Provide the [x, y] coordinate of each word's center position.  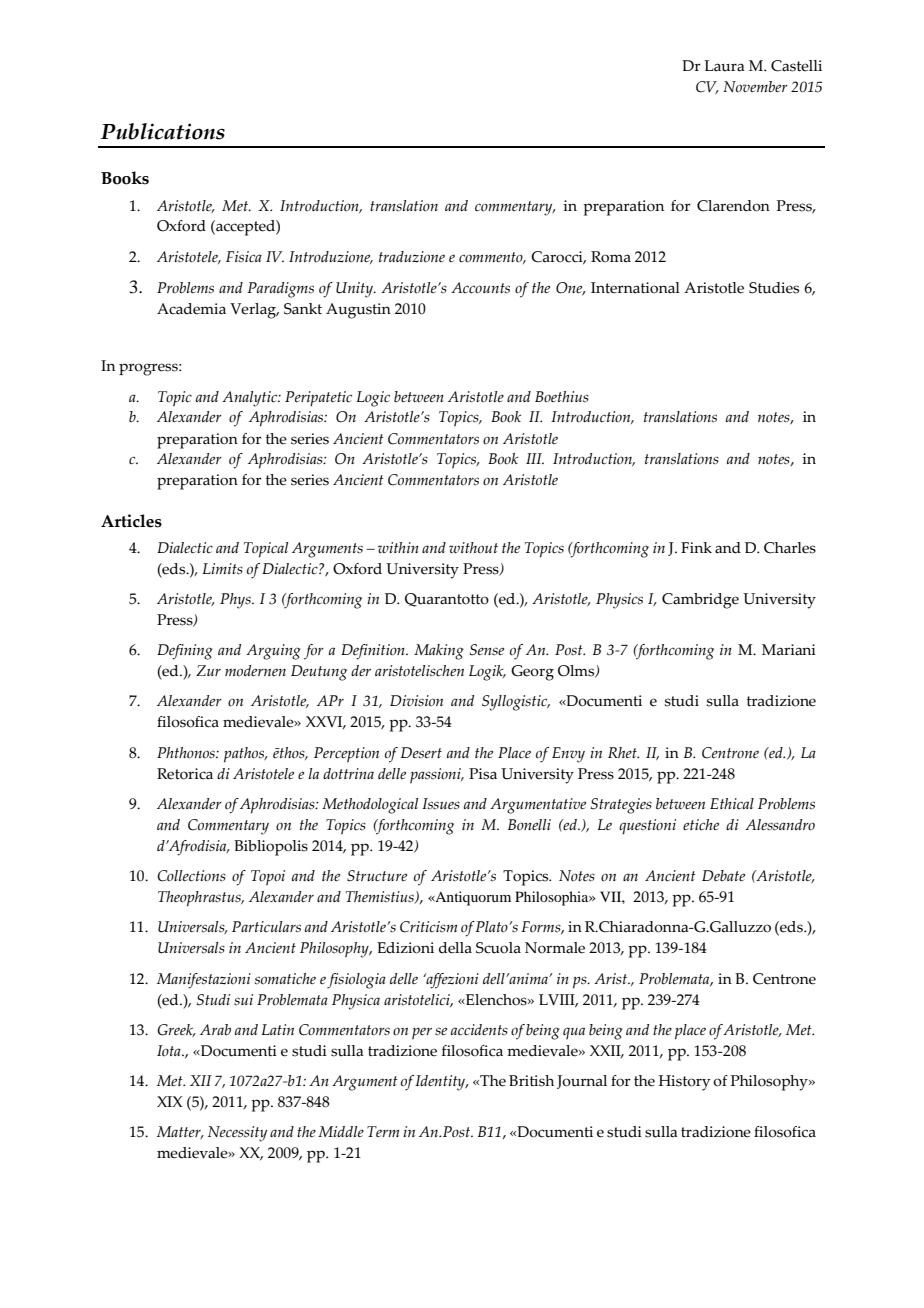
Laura [724, 66]
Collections [191, 876]
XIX [170, 1101]
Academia [191, 309]
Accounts [480, 288]
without [473, 547]
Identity [441, 1083]
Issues [441, 804]
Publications [163, 131]
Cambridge [700, 601]
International [635, 288]
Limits [223, 568]
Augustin [358, 311]
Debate [723, 875]
